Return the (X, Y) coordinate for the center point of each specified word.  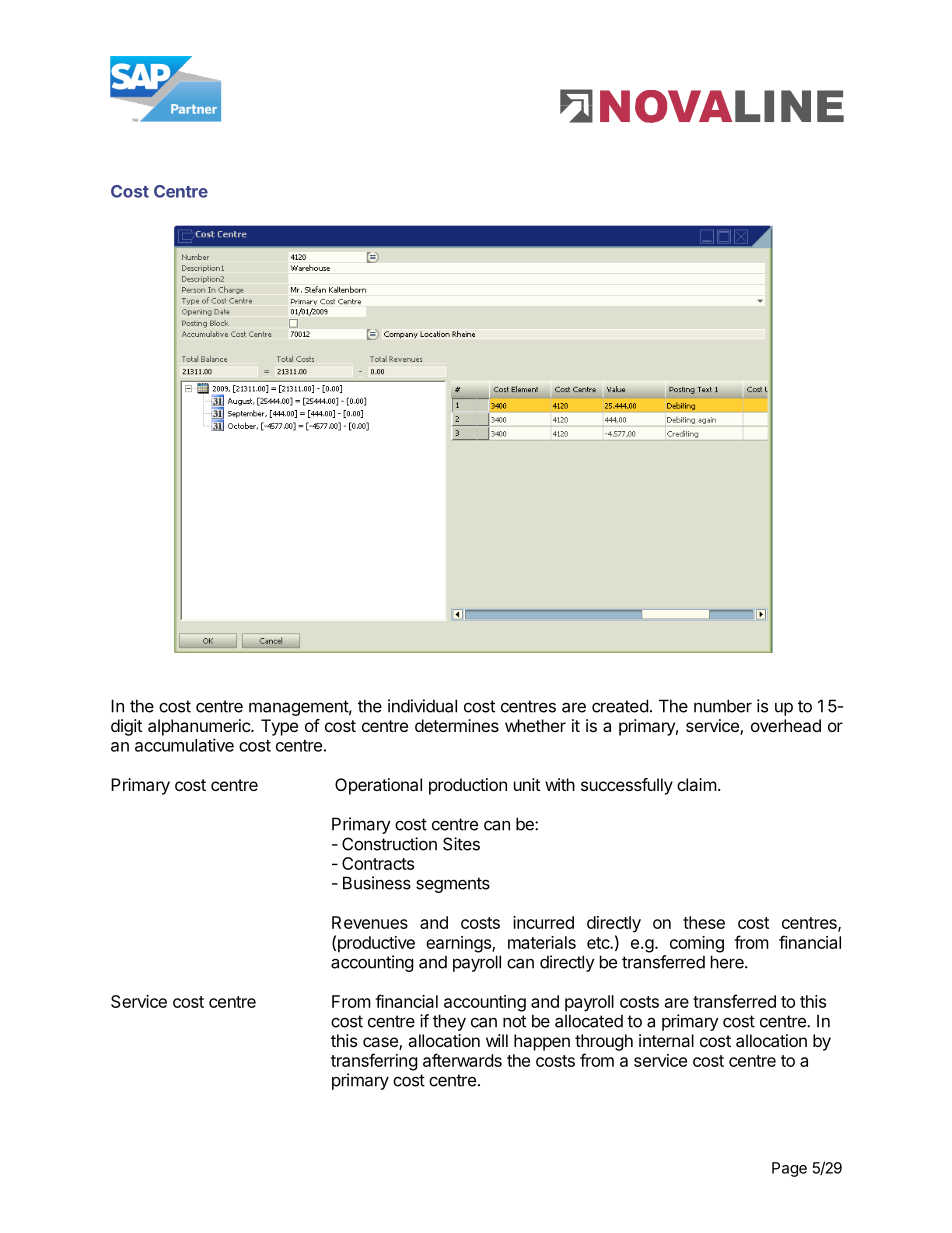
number (723, 706)
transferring (374, 1062)
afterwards (462, 1060)
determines (457, 725)
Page (789, 1169)
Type (279, 727)
